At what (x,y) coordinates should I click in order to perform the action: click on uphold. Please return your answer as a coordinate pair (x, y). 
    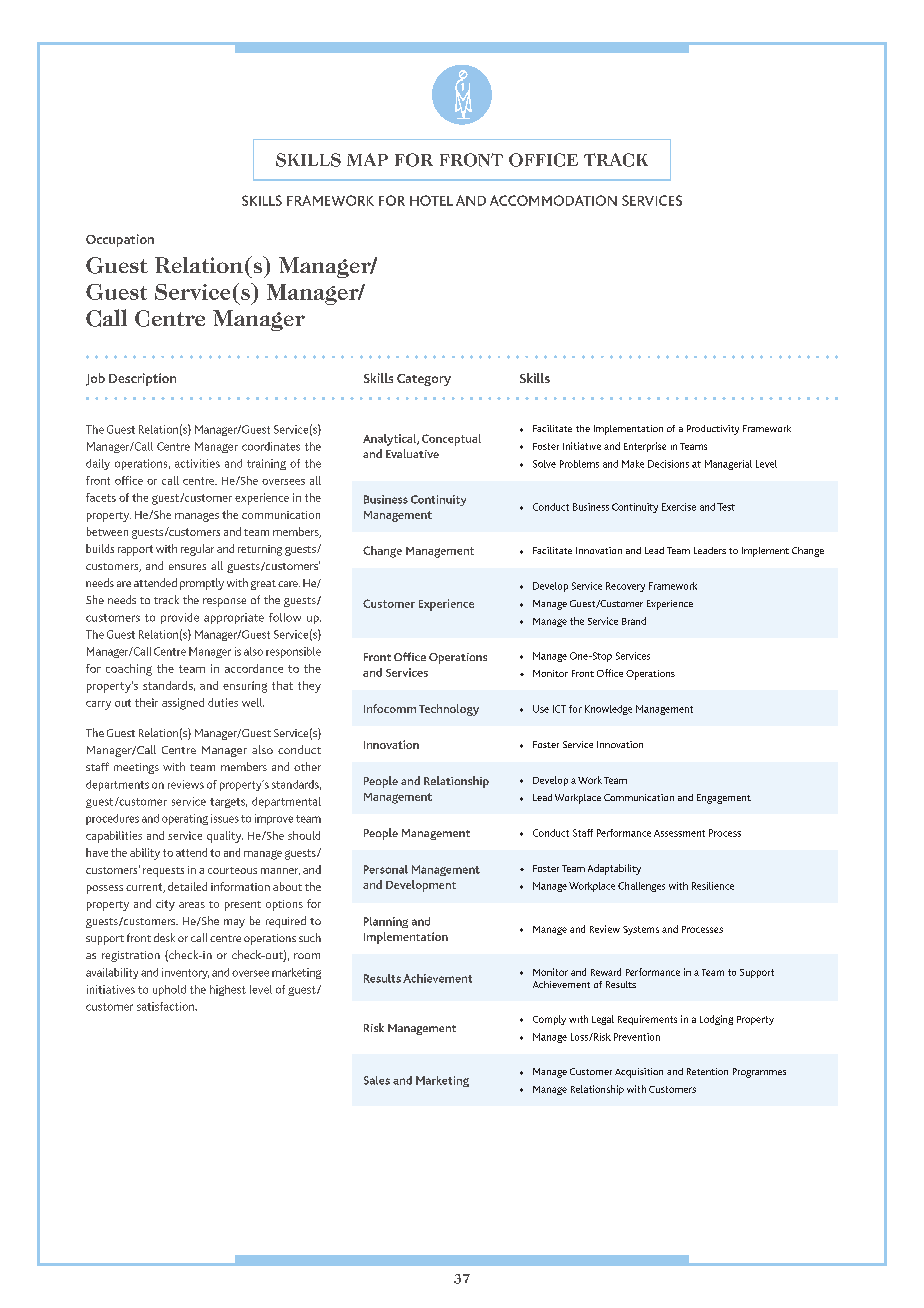
    Looking at the image, I should click on (169, 990).
